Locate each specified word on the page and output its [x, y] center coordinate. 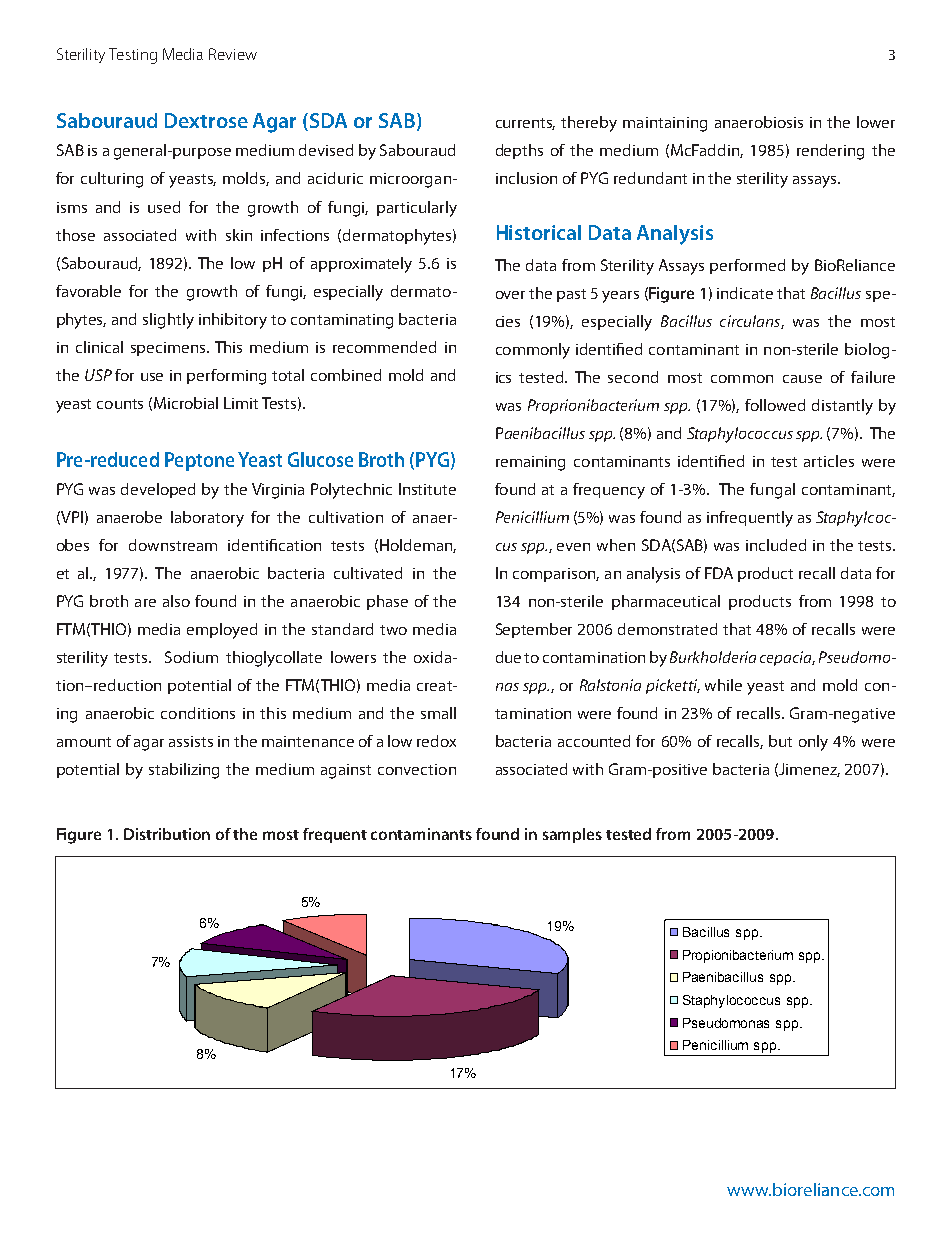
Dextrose [206, 120]
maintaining [665, 124]
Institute [427, 489]
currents [525, 124]
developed [158, 490]
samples [572, 835]
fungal [772, 491]
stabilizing [184, 771]
